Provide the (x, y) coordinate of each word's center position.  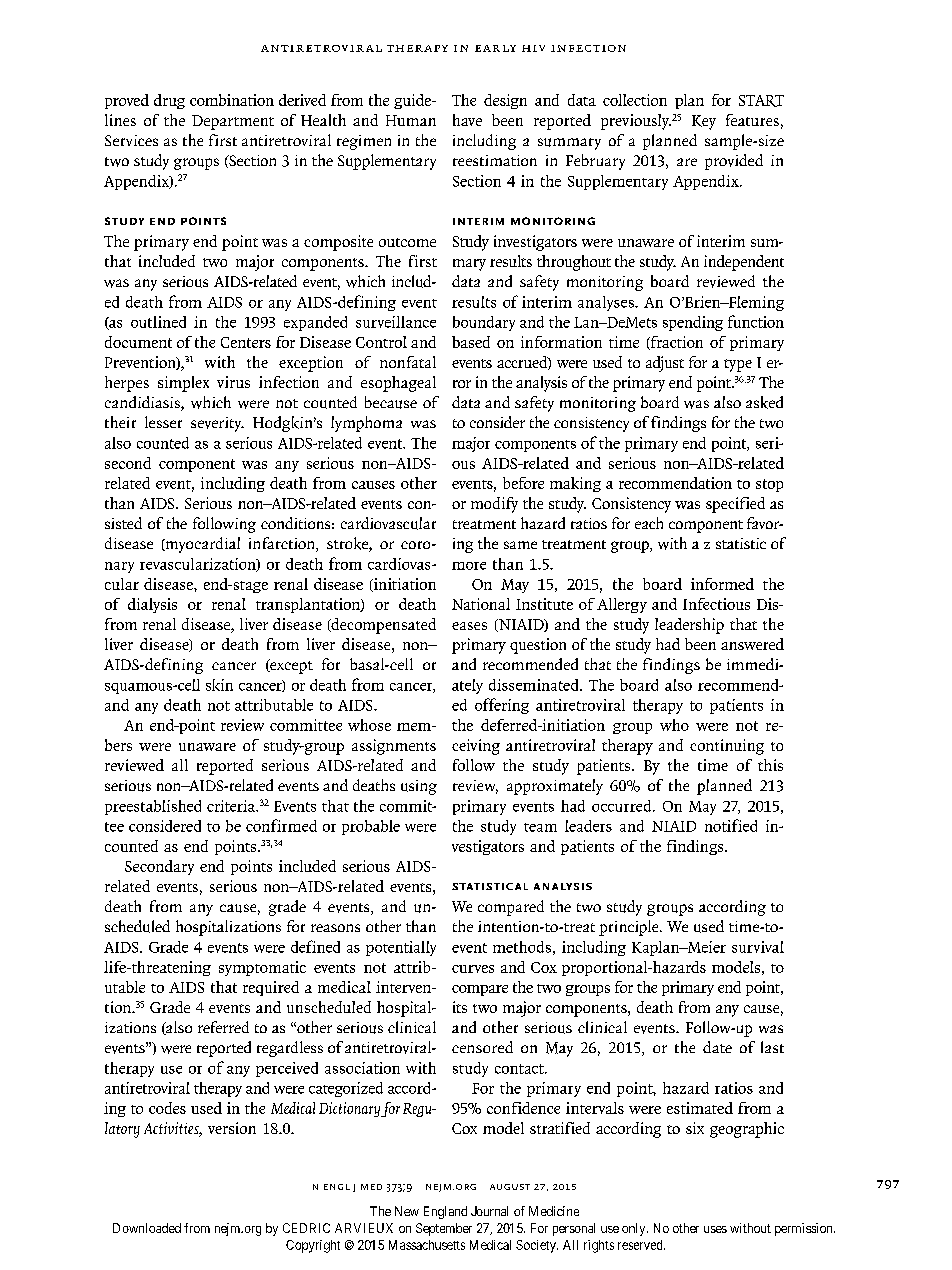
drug (169, 101)
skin (219, 685)
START (761, 101)
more (469, 566)
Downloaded (147, 1228)
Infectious (716, 604)
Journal (489, 1211)
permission (805, 1229)
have (467, 120)
